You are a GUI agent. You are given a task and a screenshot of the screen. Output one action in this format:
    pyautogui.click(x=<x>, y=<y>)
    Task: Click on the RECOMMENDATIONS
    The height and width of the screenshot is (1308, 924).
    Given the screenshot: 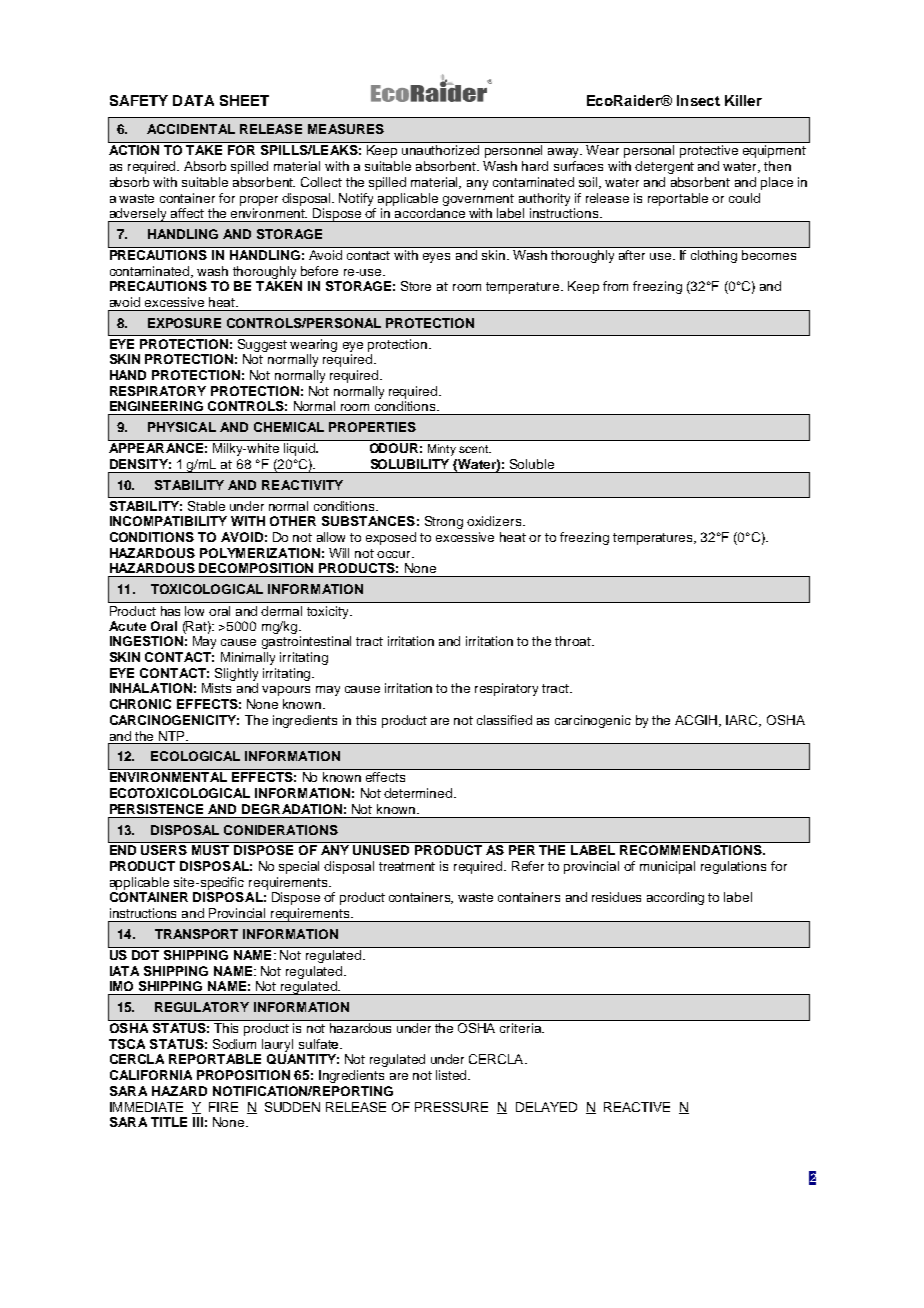 What is the action you would take?
    pyautogui.click(x=692, y=850)
